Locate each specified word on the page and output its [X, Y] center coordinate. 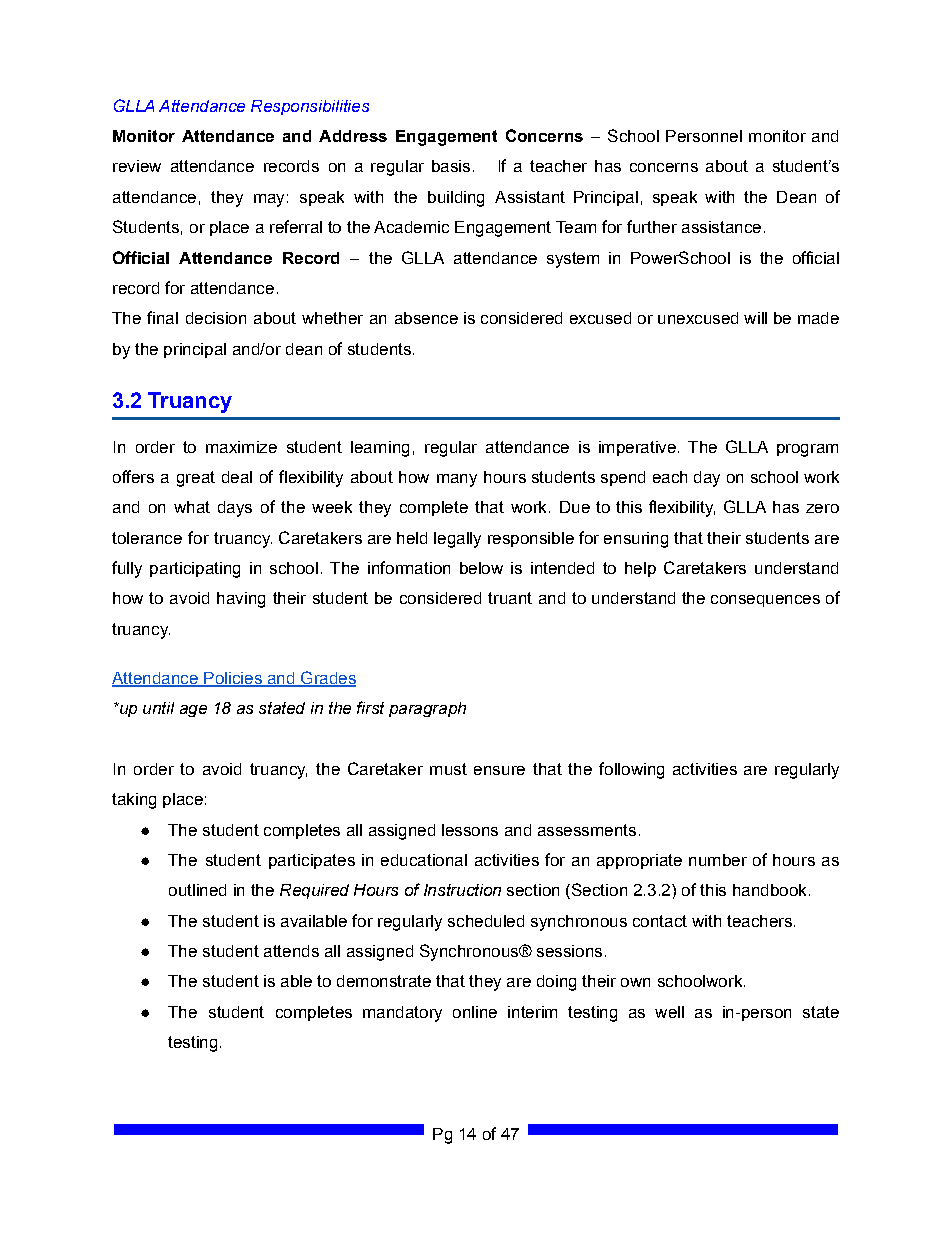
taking [134, 801]
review [137, 166]
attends [291, 951]
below [481, 568]
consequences [765, 601]
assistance [721, 227]
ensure [499, 770]
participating [195, 570]
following [631, 770]
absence [426, 318]
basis [451, 166]
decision [216, 318]
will [755, 318]
